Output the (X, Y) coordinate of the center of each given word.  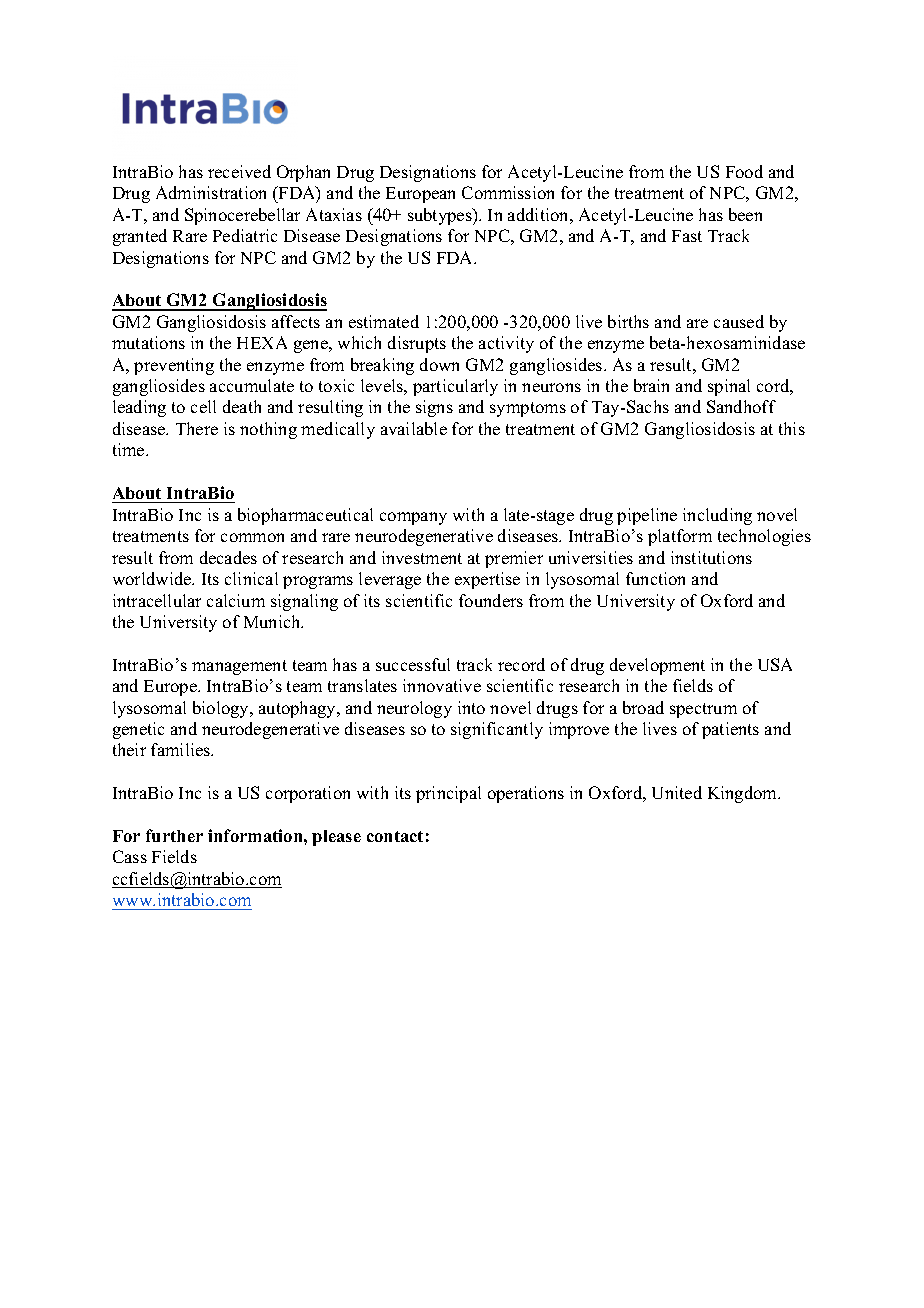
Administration (211, 192)
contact (395, 836)
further (174, 835)
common (252, 537)
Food (744, 171)
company (413, 518)
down (439, 364)
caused (739, 321)
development (657, 666)
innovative (442, 685)
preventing (174, 366)
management (239, 667)
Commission (508, 192)
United (677, 792)
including (717, 516)
